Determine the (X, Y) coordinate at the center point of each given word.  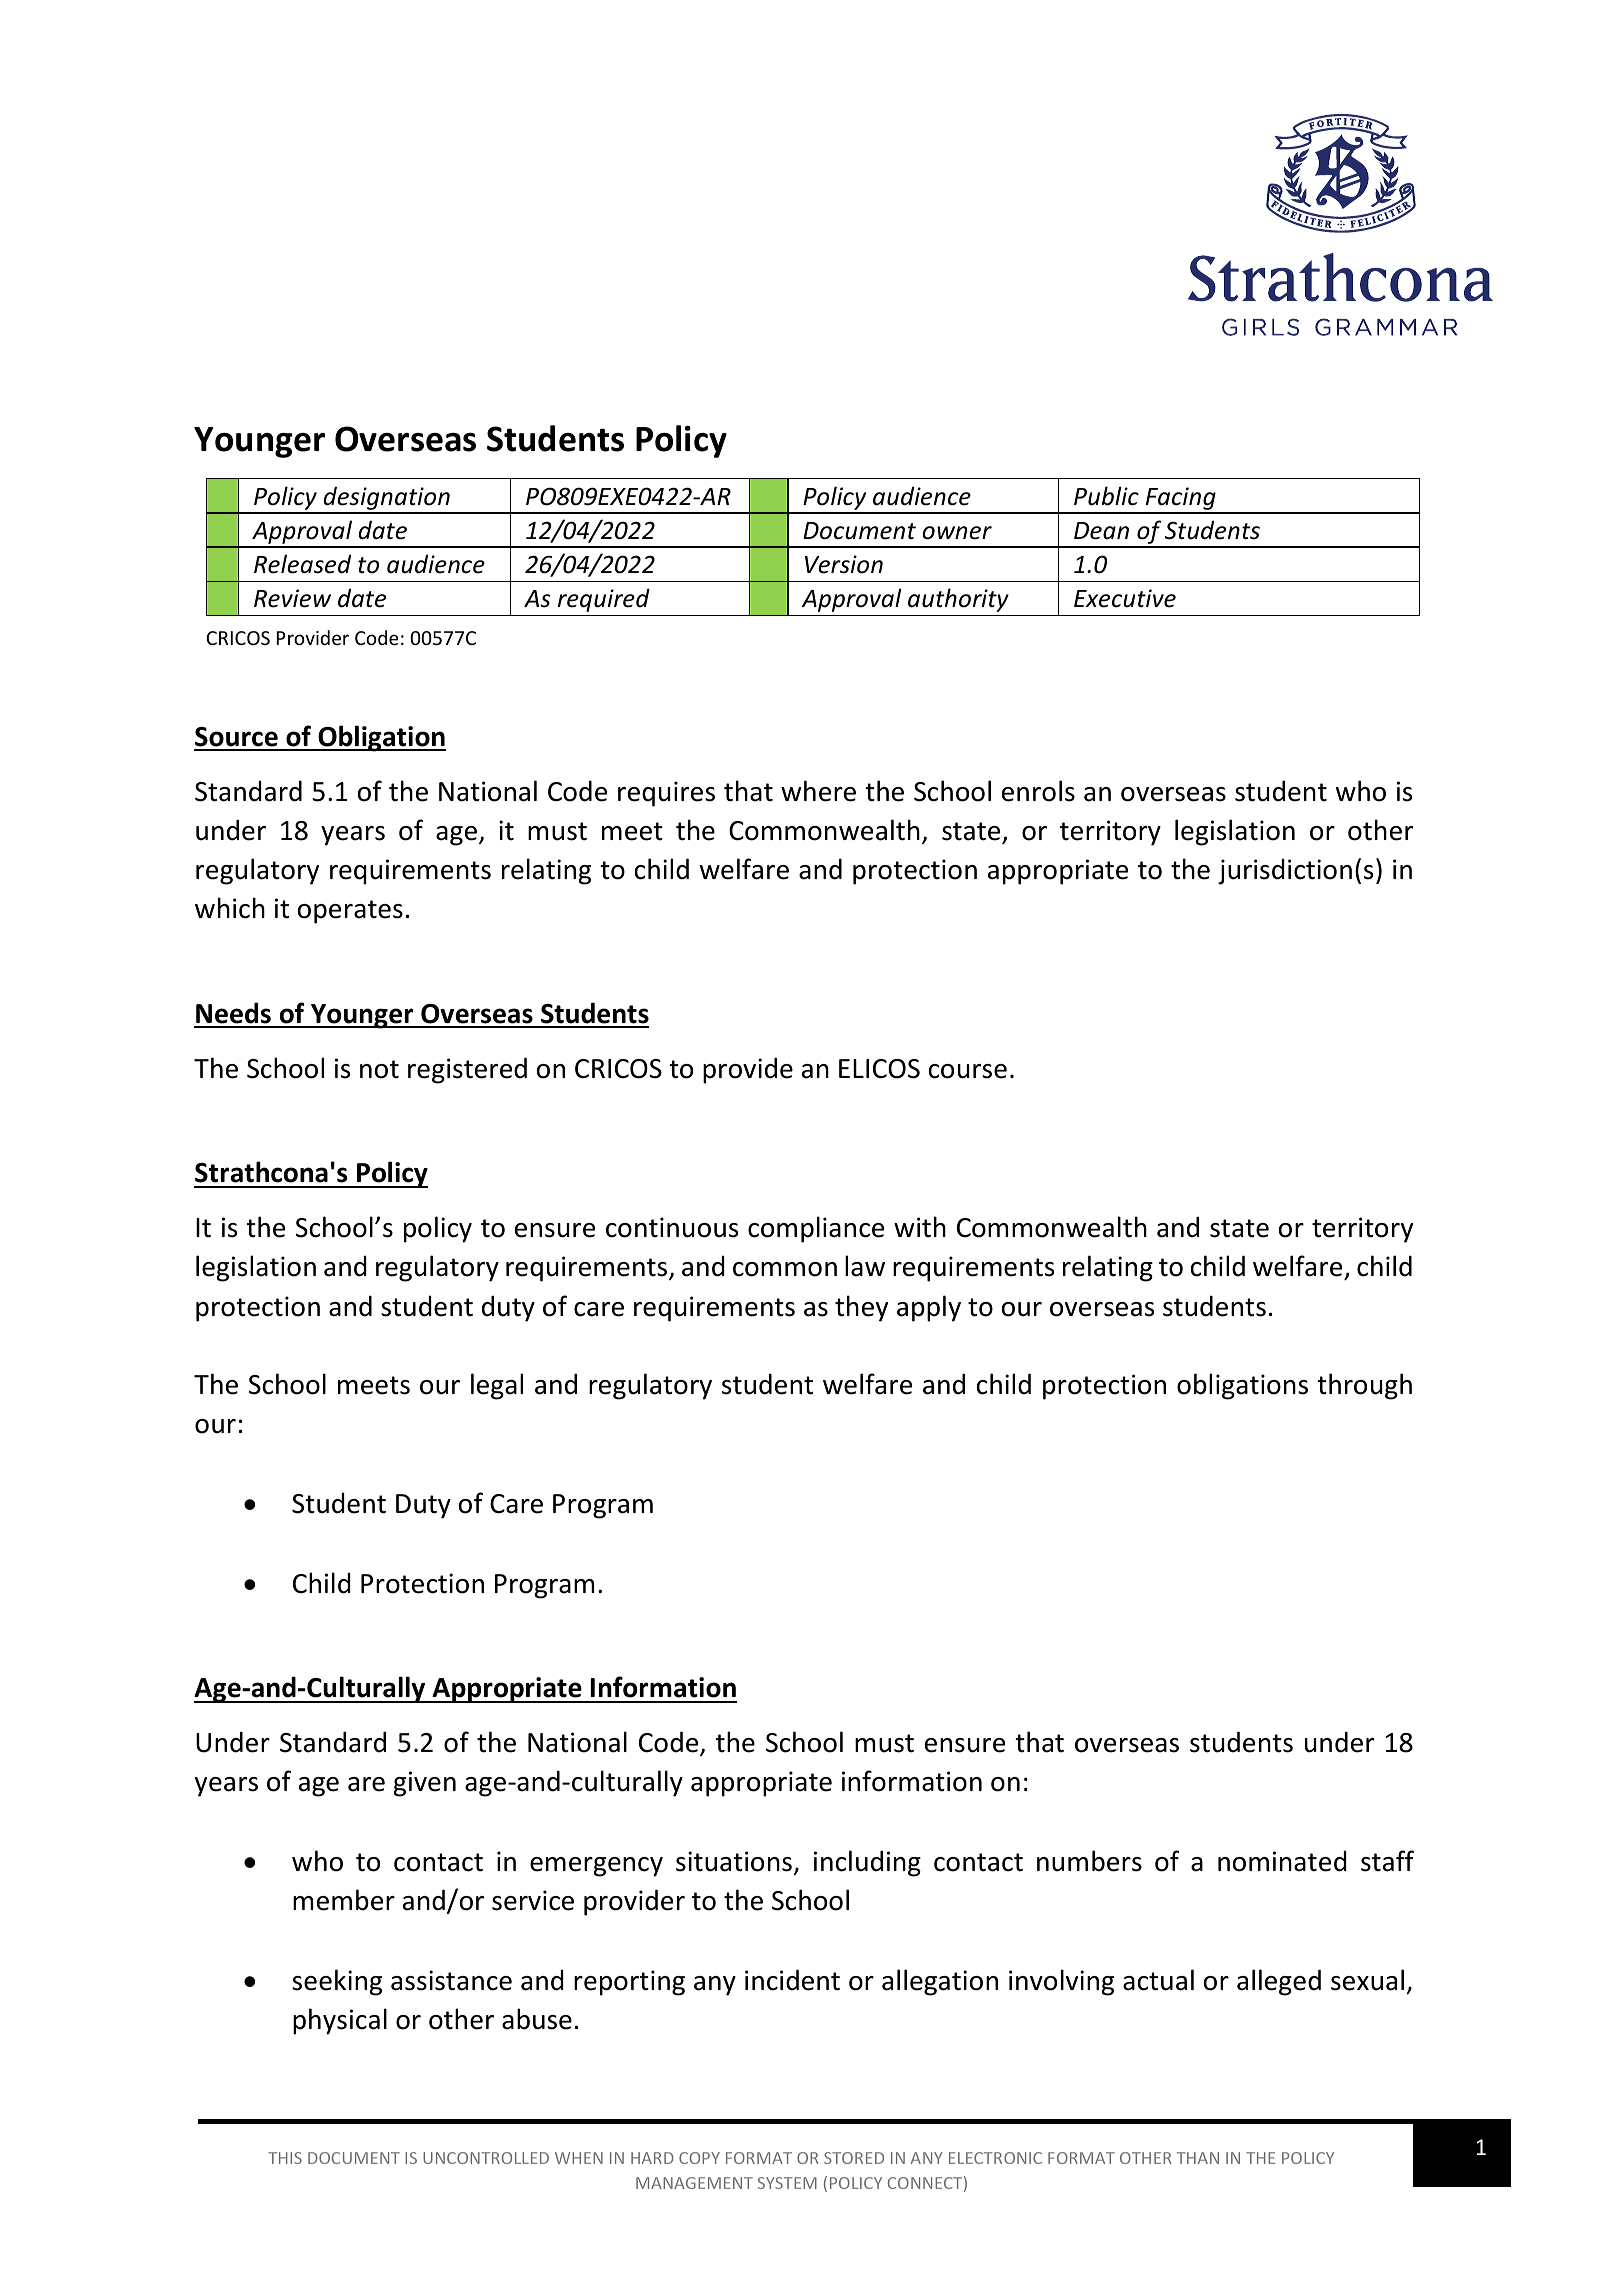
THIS (285, 2158)
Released (302, 564)
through (1364, 1386)
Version (844, 564)
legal (497, 1386)
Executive (1125, 598)
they (861, 1308)
